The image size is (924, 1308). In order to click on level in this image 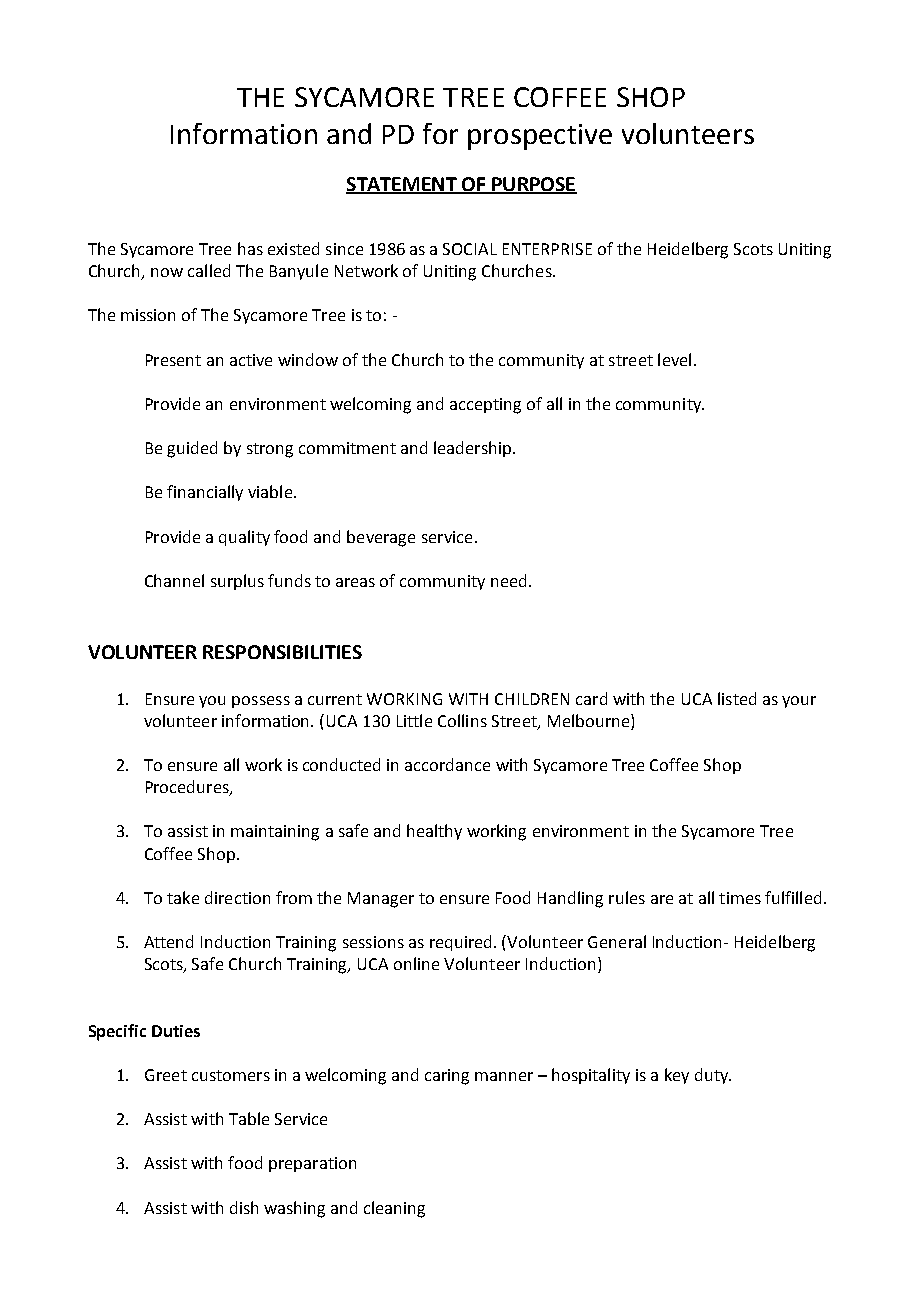, I will do `click(674, 359)`.
